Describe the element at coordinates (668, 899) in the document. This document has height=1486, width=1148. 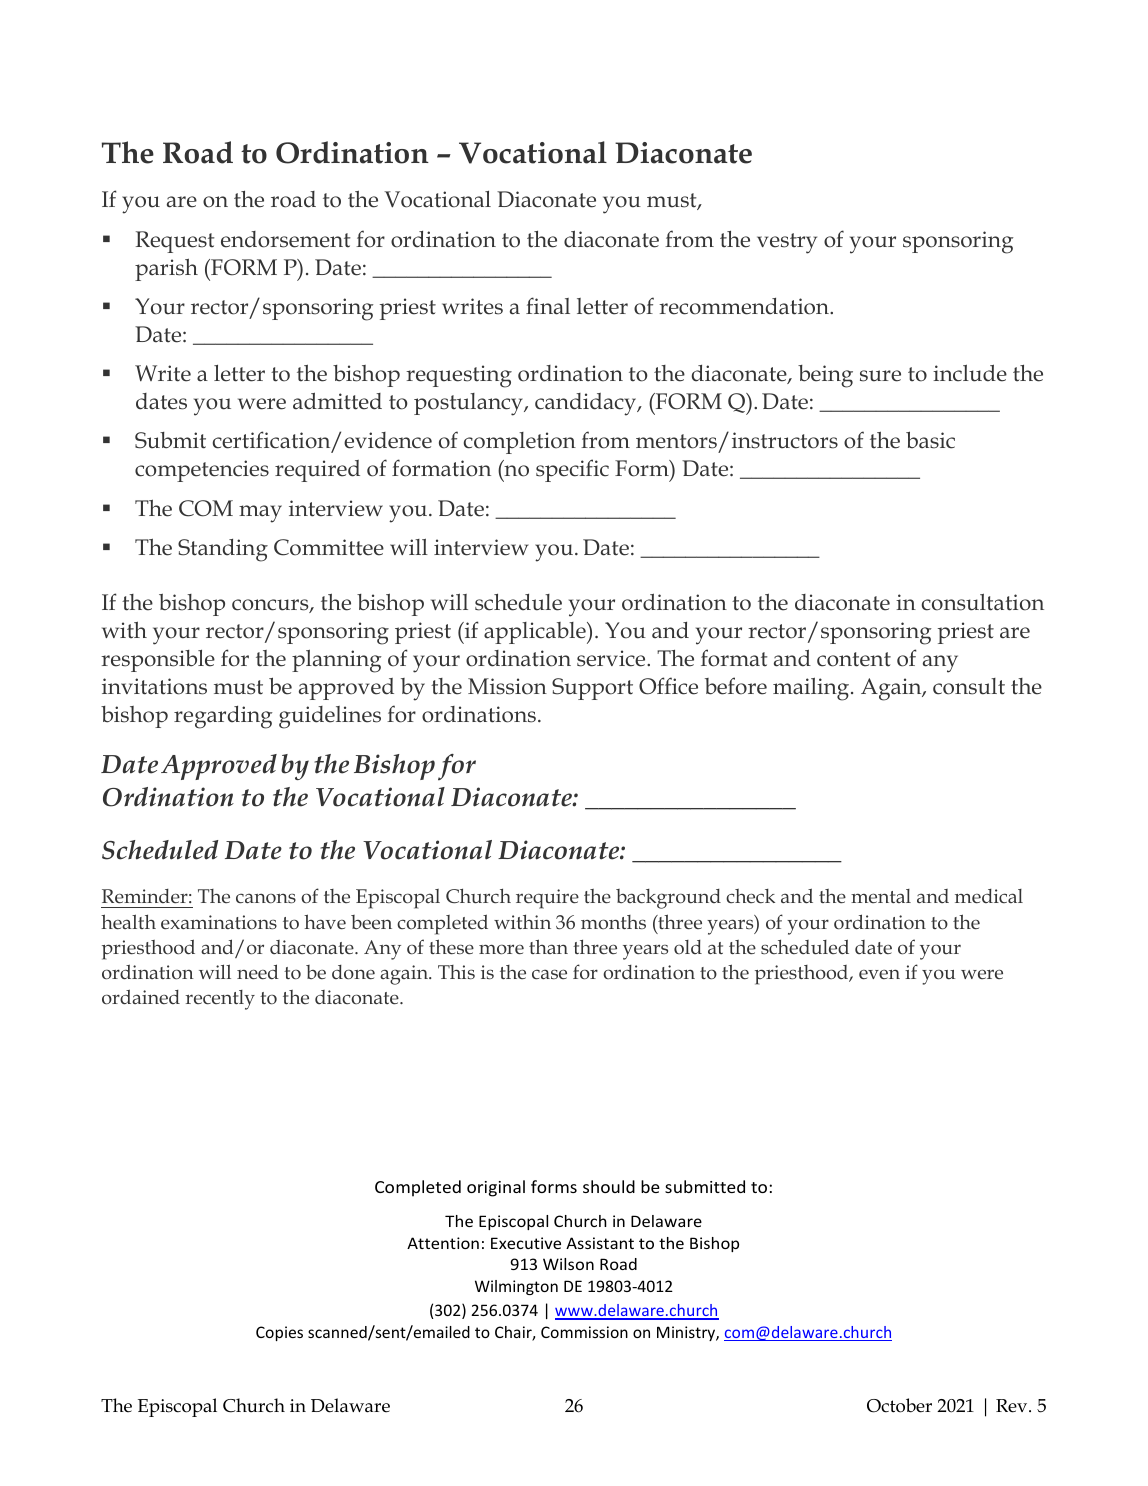
I see `background` at that location.
